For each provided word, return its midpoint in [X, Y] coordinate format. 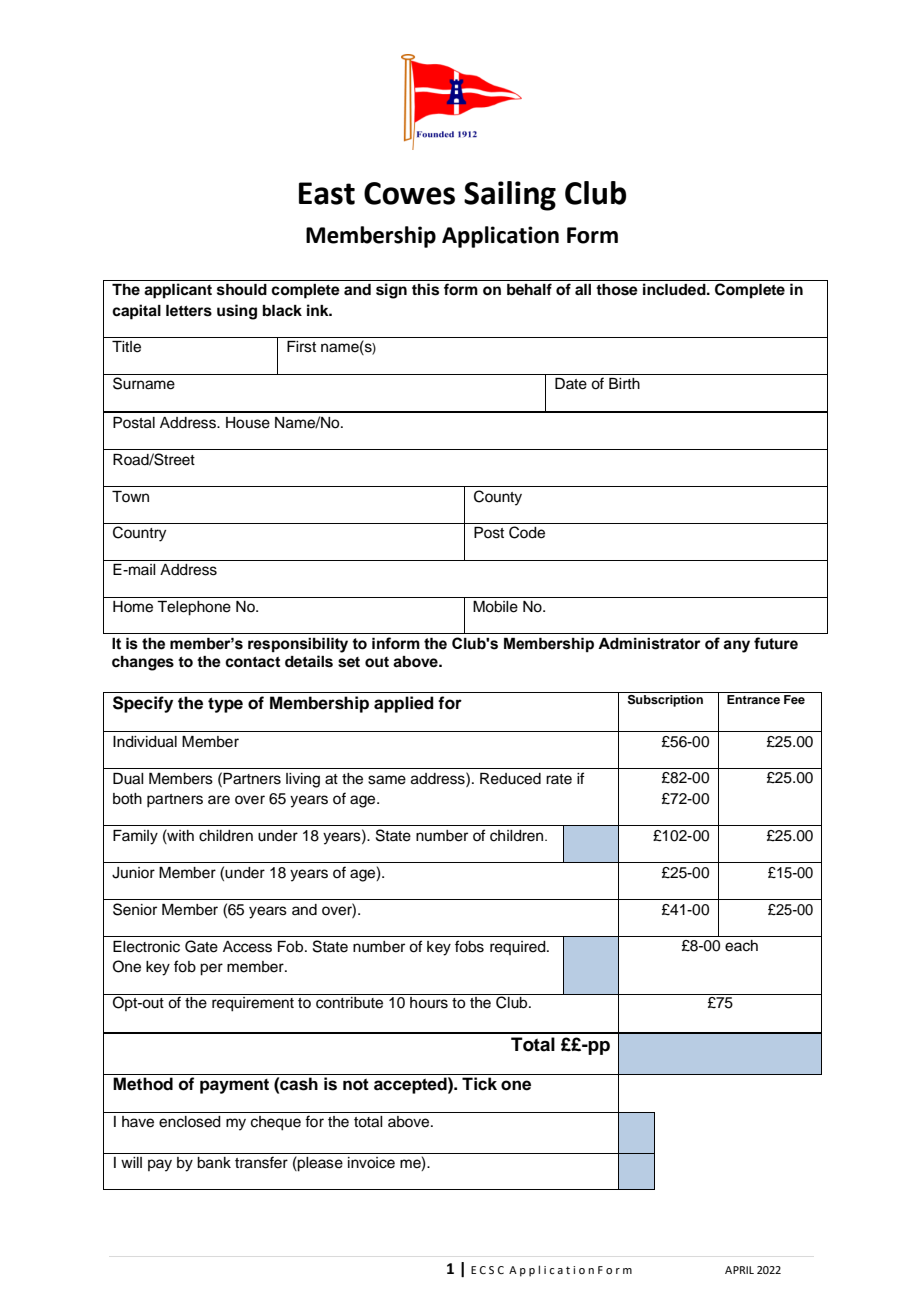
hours [429, 1003]
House [248, 423]
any [736, 646]
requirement [253, 1004]
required [519, 948]
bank [214, 1163]
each [741, 946]
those [617, 290]
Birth [624, 383]
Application [500, 237]
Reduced [510, 779]
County [498, 498]
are [219, 800]
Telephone [194, 608]
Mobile [495, 607]
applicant [178, 291]
